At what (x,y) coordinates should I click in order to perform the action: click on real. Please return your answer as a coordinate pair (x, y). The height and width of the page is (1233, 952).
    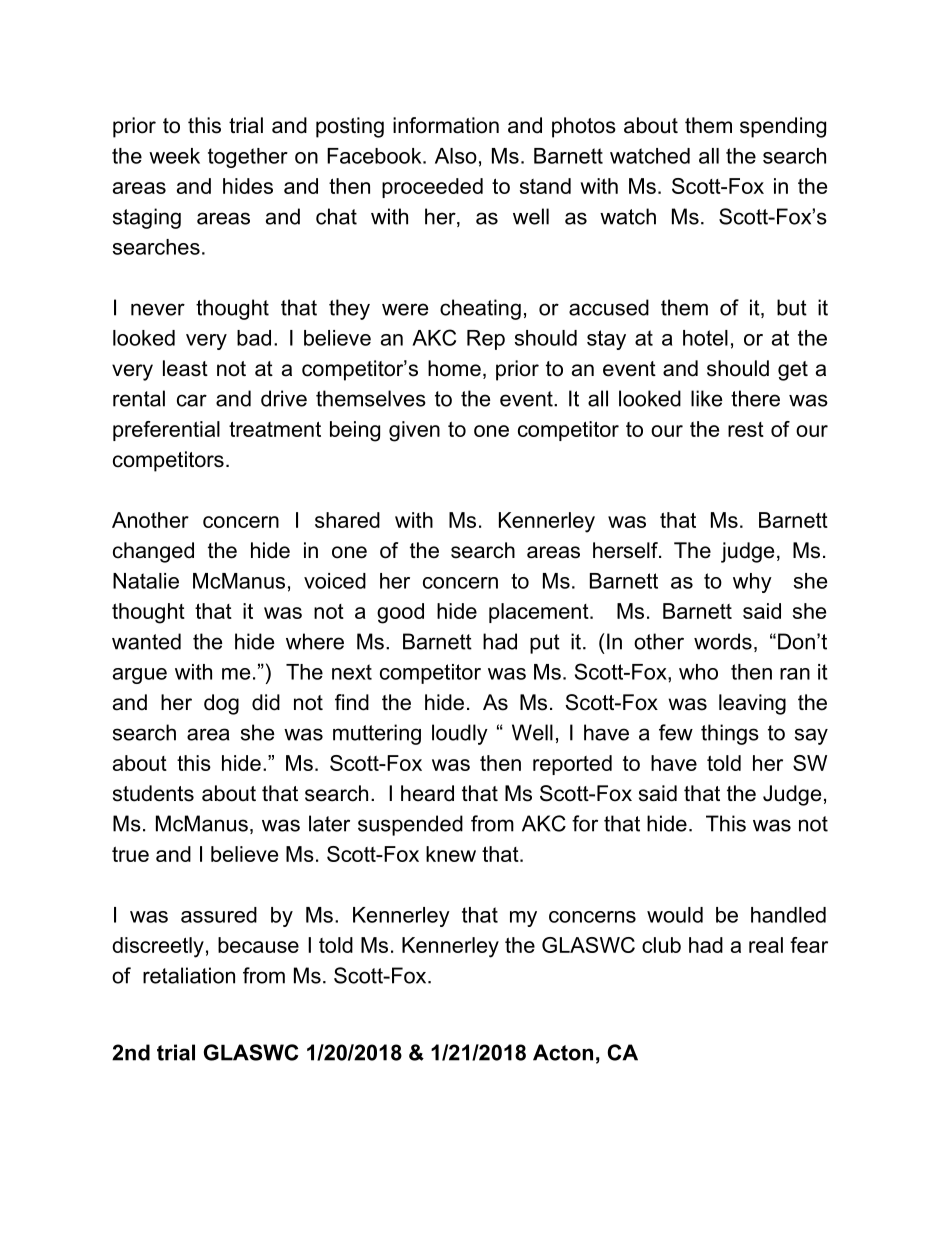
    Looking at the image, I should click on (766, 945).
